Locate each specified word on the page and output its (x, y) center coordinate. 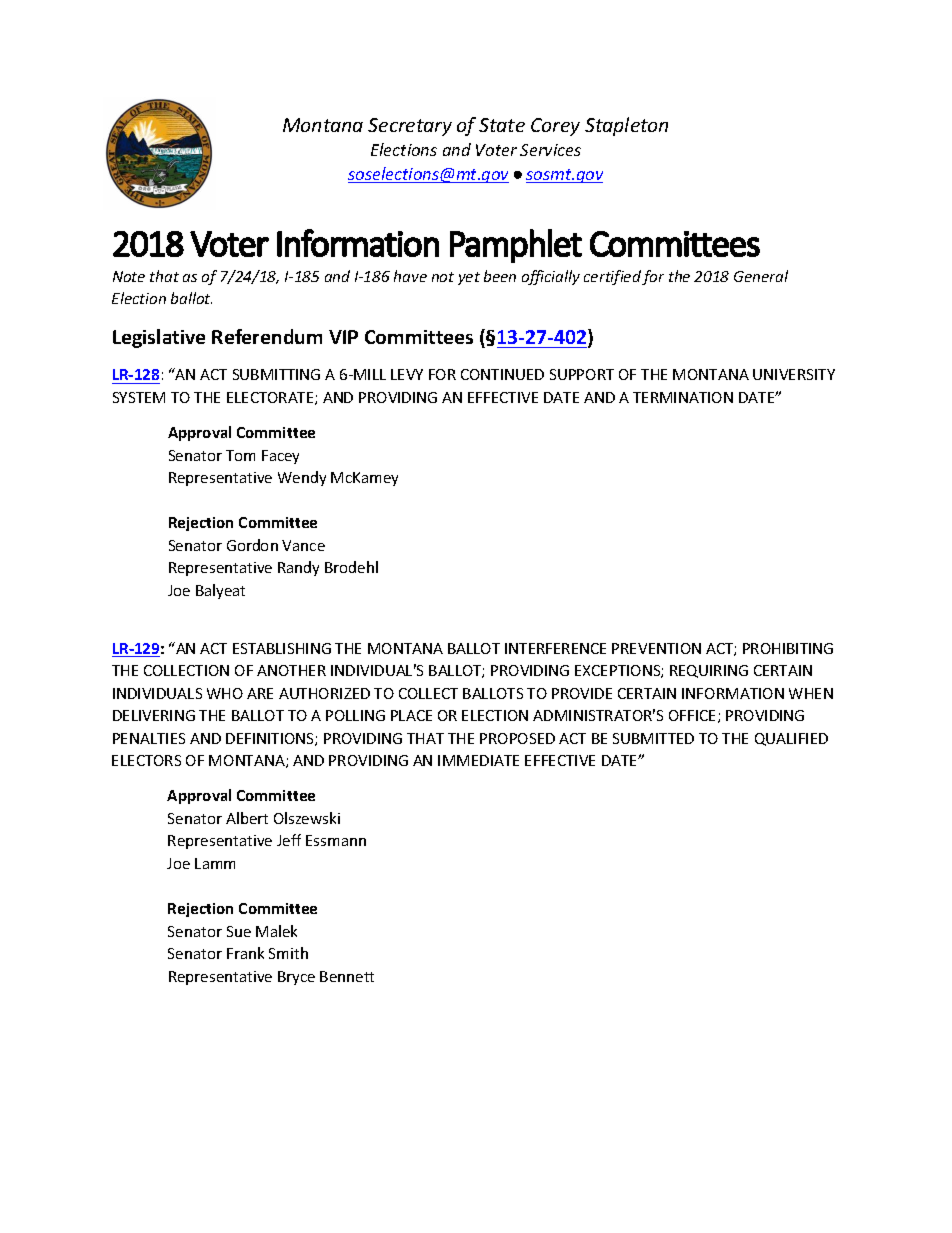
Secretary (410, 127)
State (502, 125)
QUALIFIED (791, 739)
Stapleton (626, 126)
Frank (245, 953)
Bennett (347, 976)
